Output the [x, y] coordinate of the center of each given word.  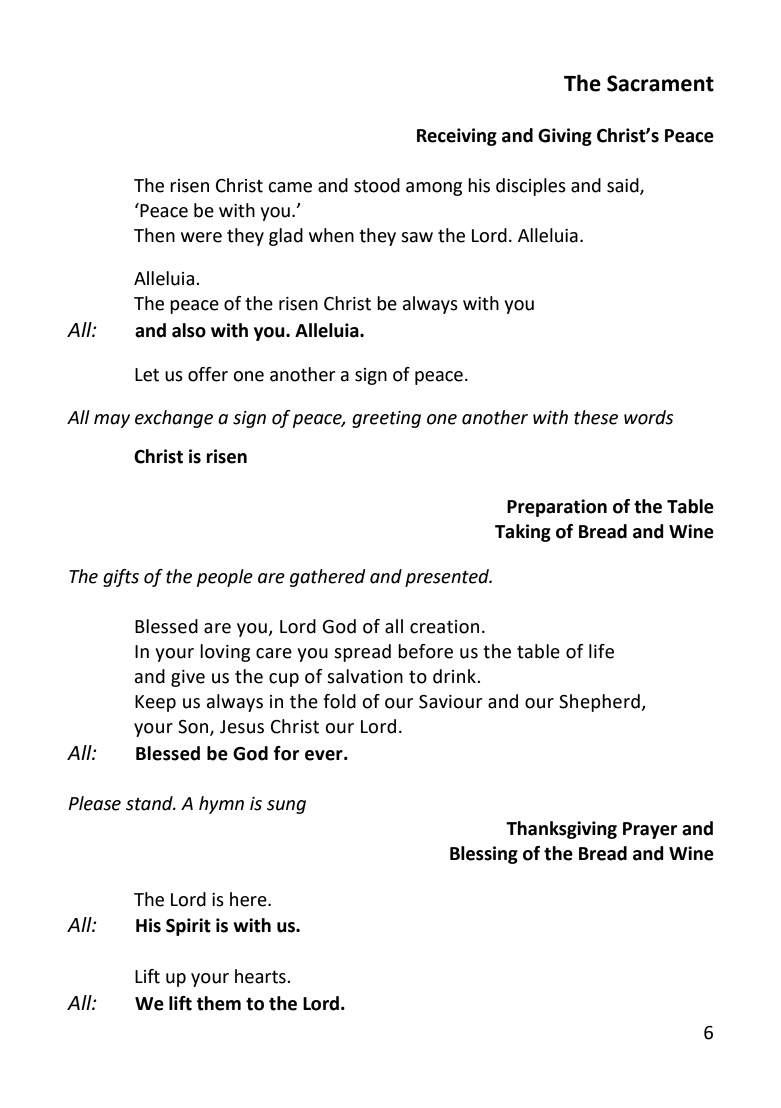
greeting [386, 419]
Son [194, 727]
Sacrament [660, 83]
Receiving [457, 137]
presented [448, 578]
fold [339, 701]
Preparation [557, 508]
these [596, 417]
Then [154, 235]
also [189, 330]
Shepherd [600, 703]
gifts [121, 578]
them [218, 1003]
